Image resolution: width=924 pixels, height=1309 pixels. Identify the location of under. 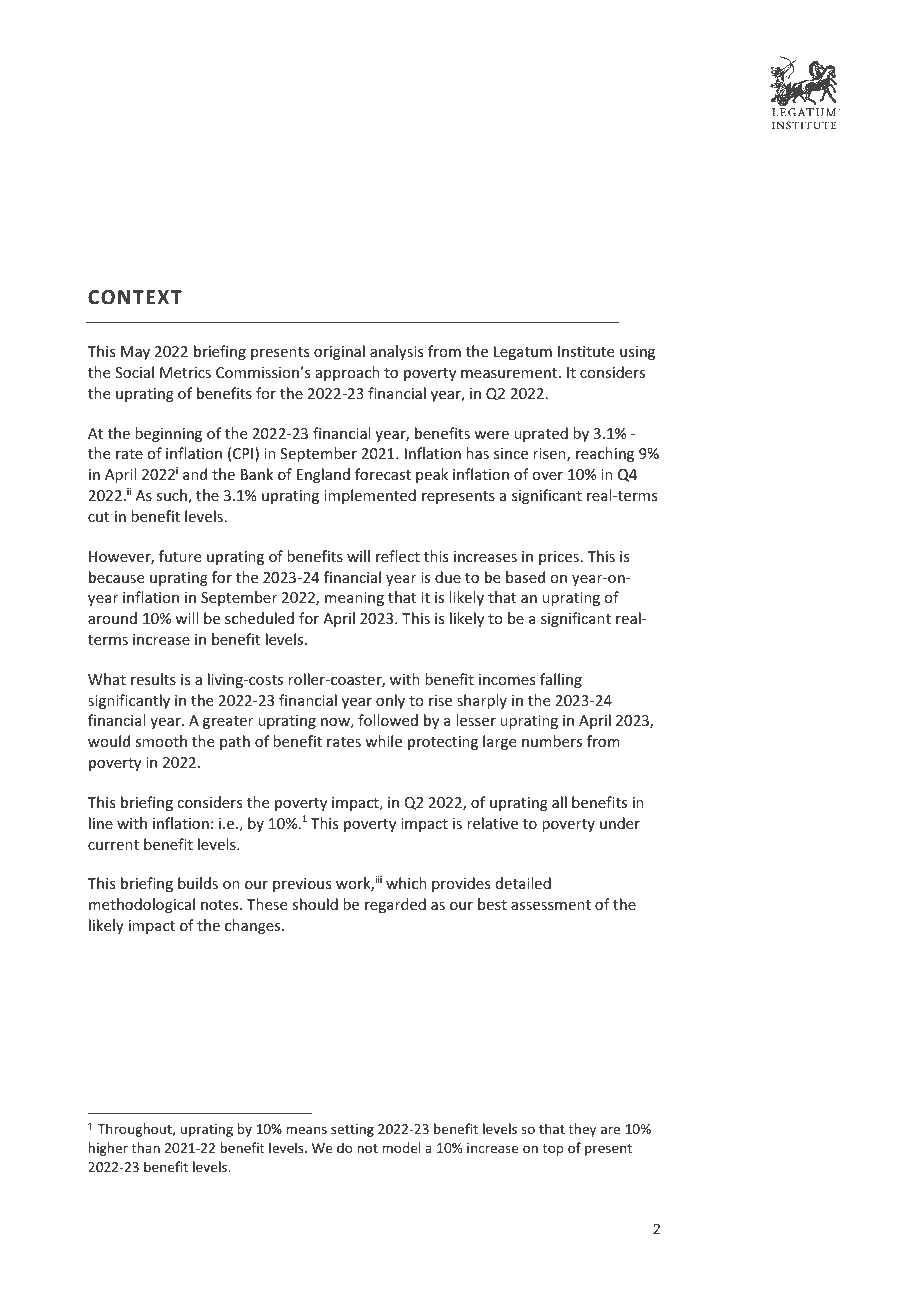
(620, 823).
